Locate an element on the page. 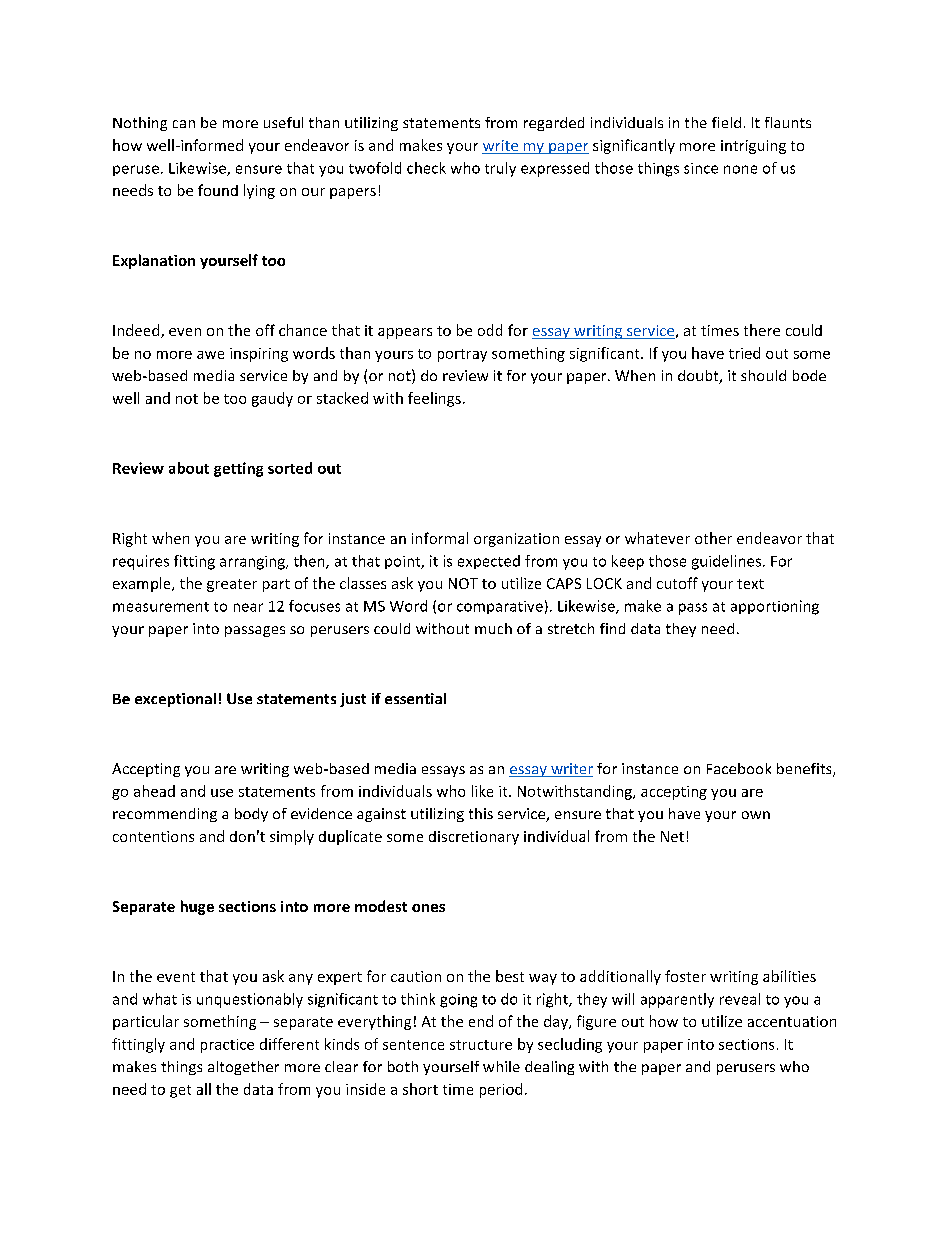 Image resolution: width=952 pixels, height=1233 pixels. tried is located at coordinates (744, 353).
